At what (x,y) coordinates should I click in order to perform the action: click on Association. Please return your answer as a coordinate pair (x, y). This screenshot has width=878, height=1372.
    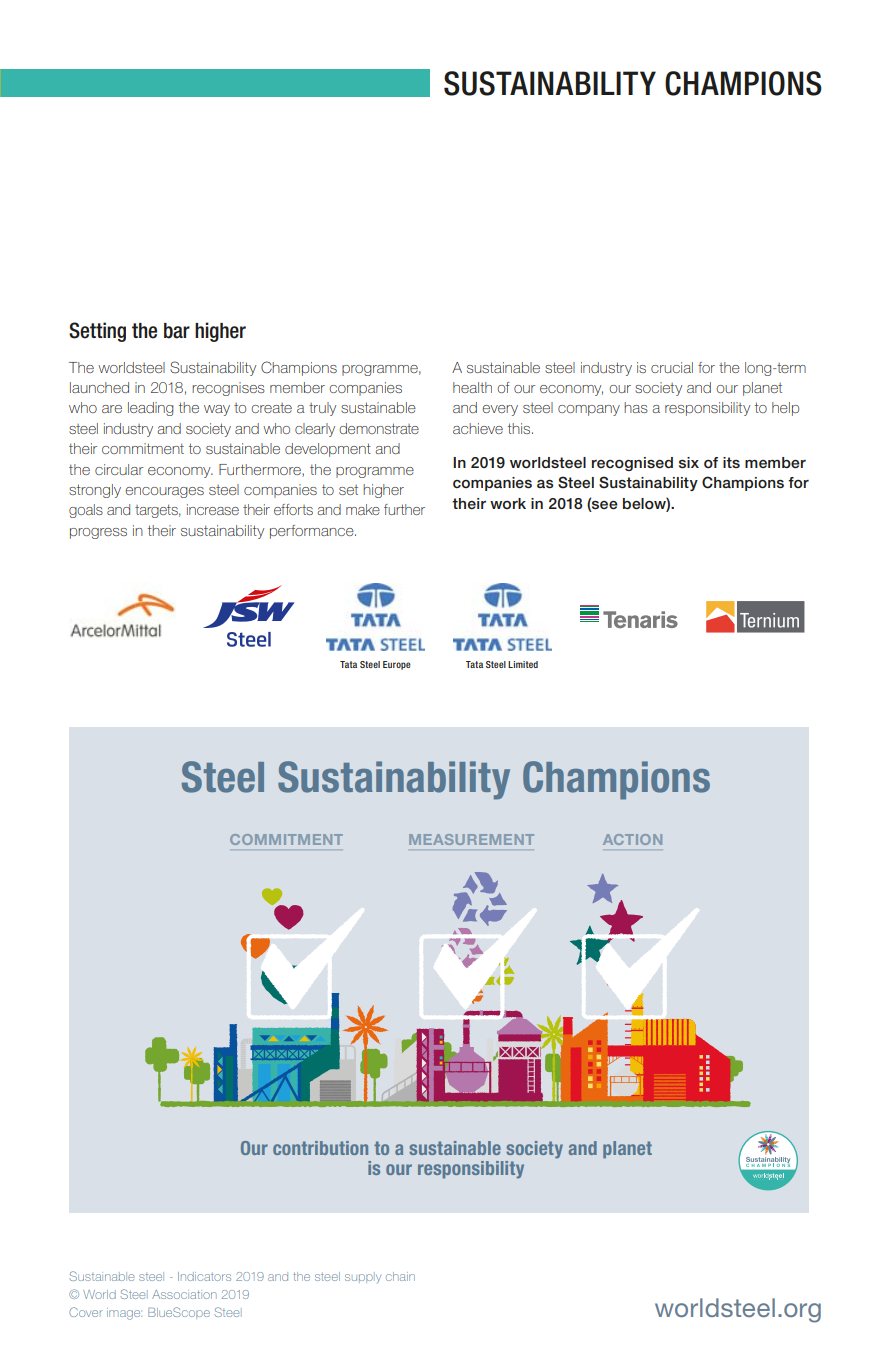
    Looking at the image, I should click on (184, 1294).
